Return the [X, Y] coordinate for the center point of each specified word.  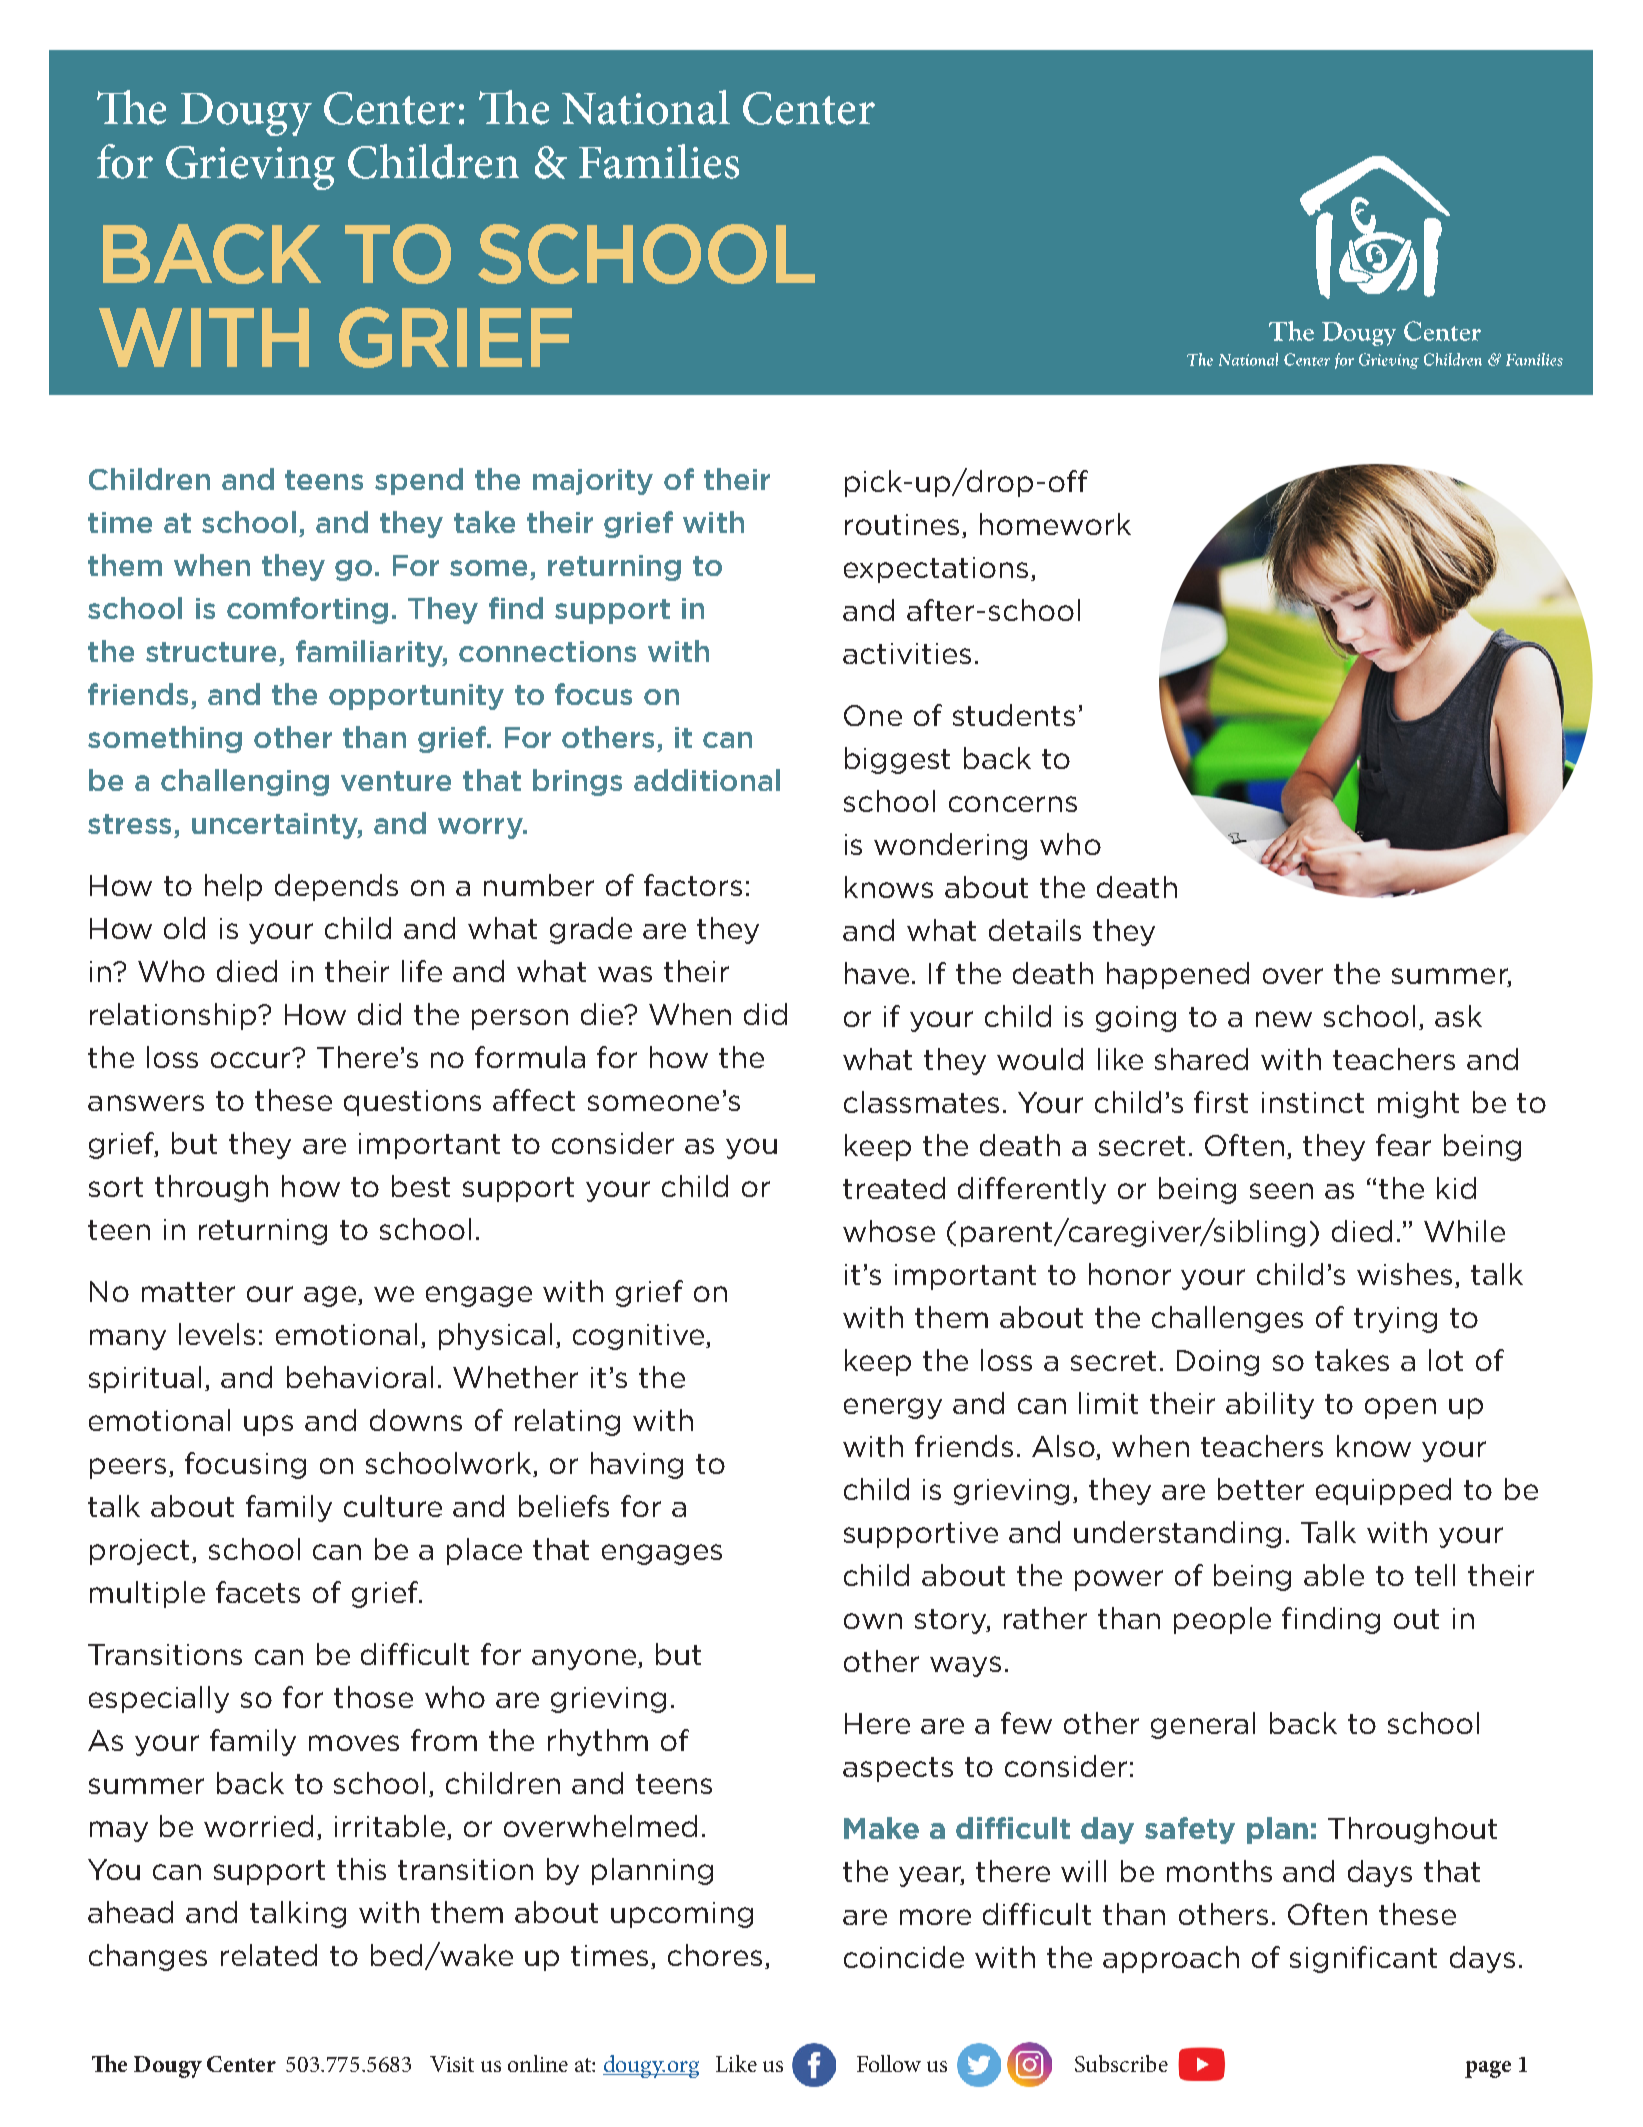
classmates [921, 1102]
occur [252, 1059]
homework [1055, 524]
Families [659, 161]
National [646, 107]
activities [907, 653]
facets [258, 1592]
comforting [307, 610]
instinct [1313, 1102]
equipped [1383, 1491]
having [637, 1465]
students [1014, 715]
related [269, 1955]
